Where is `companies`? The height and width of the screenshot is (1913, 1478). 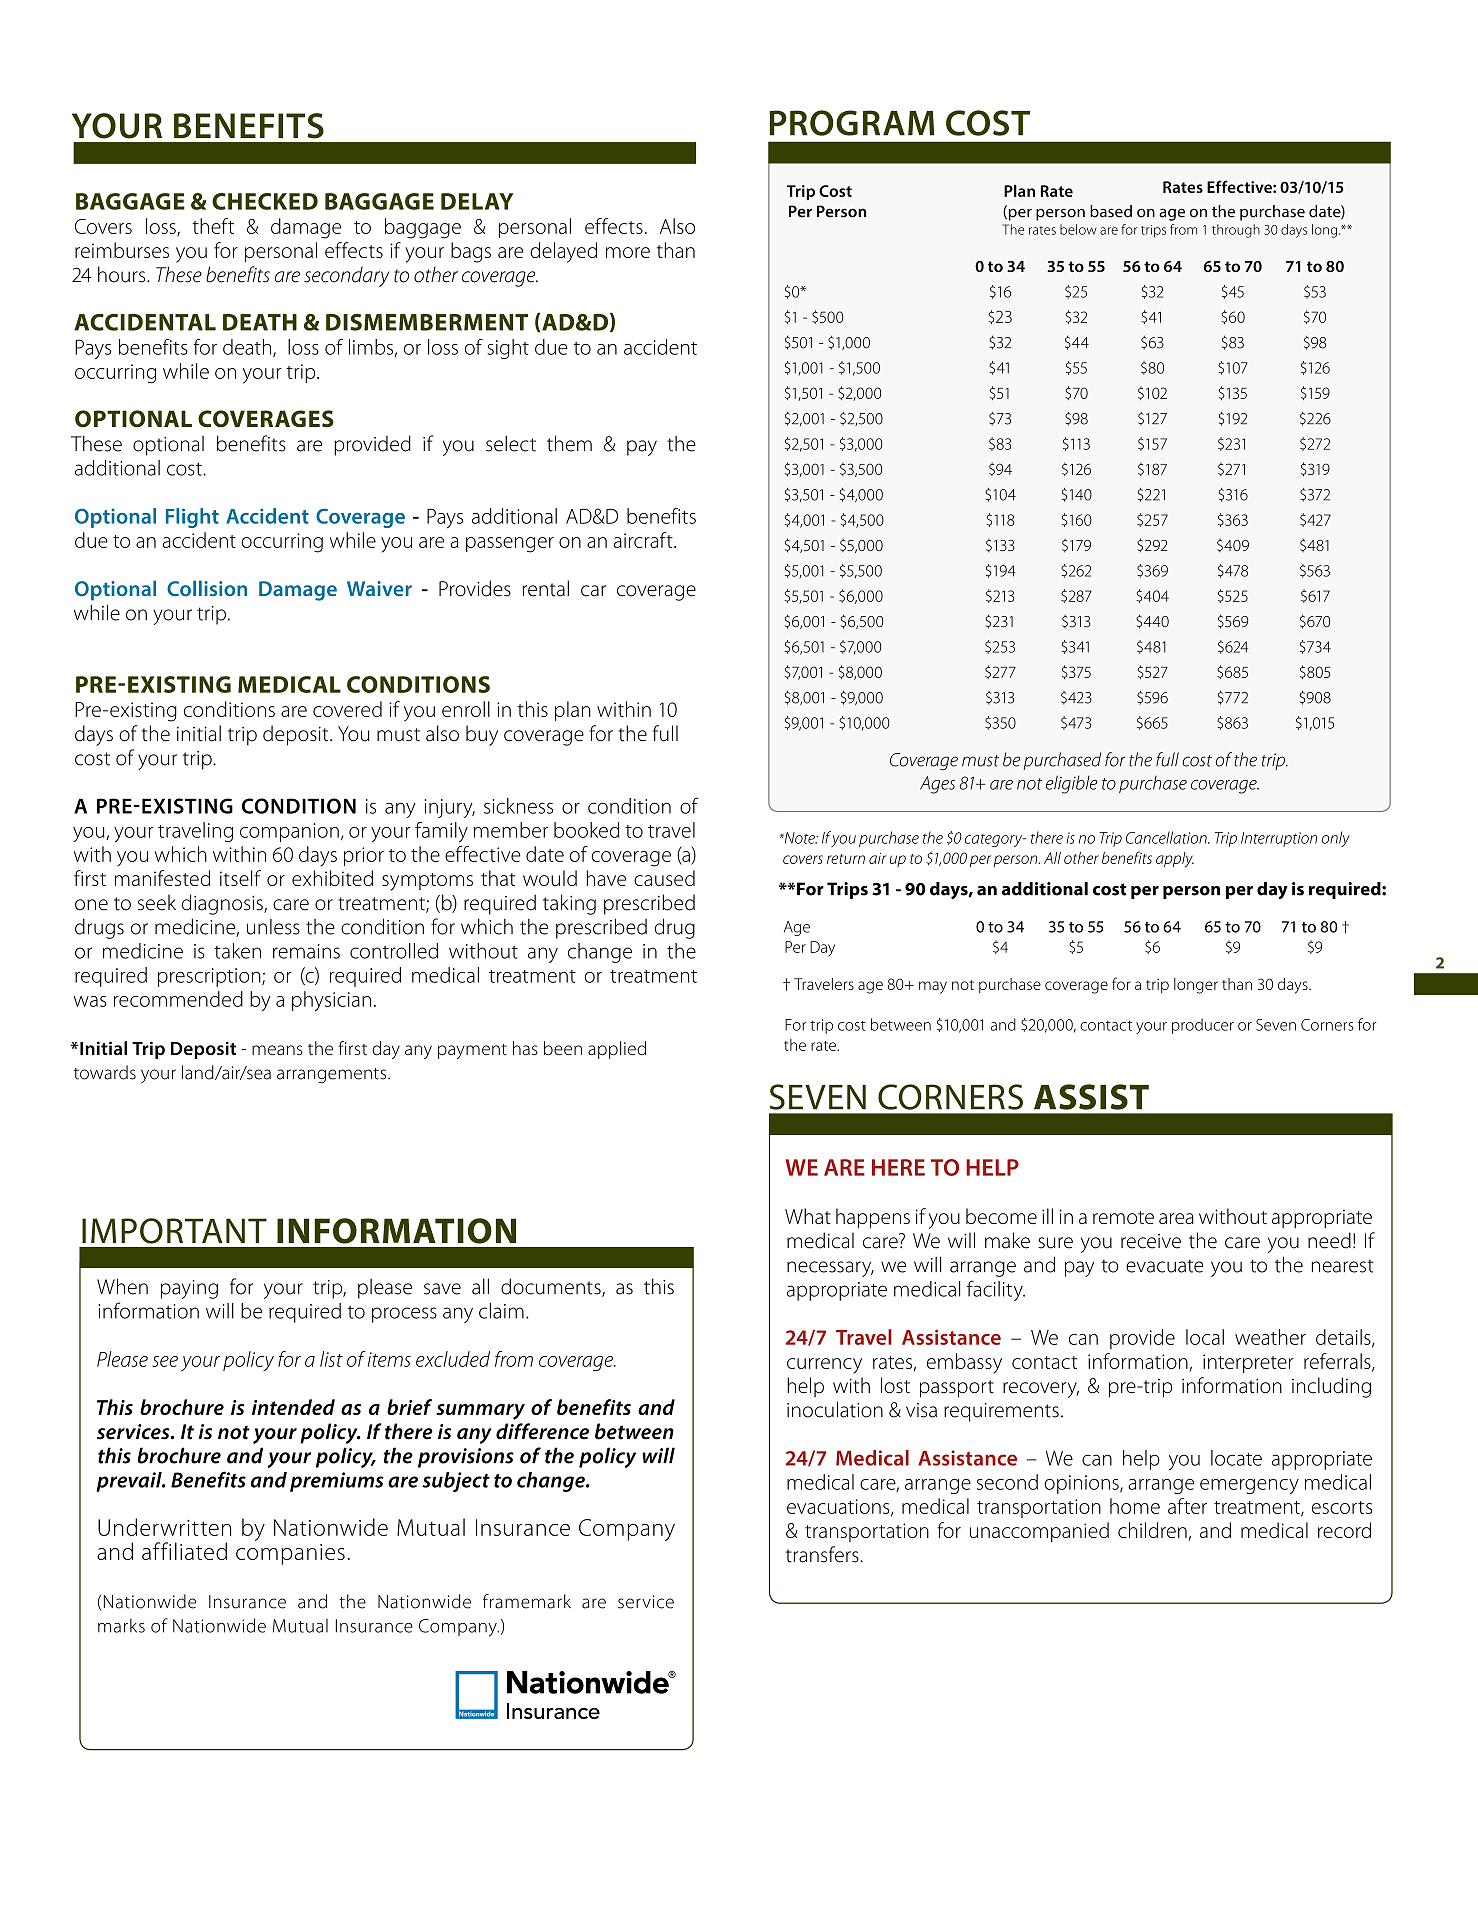 companies is located at coordinates (290, 1554).
